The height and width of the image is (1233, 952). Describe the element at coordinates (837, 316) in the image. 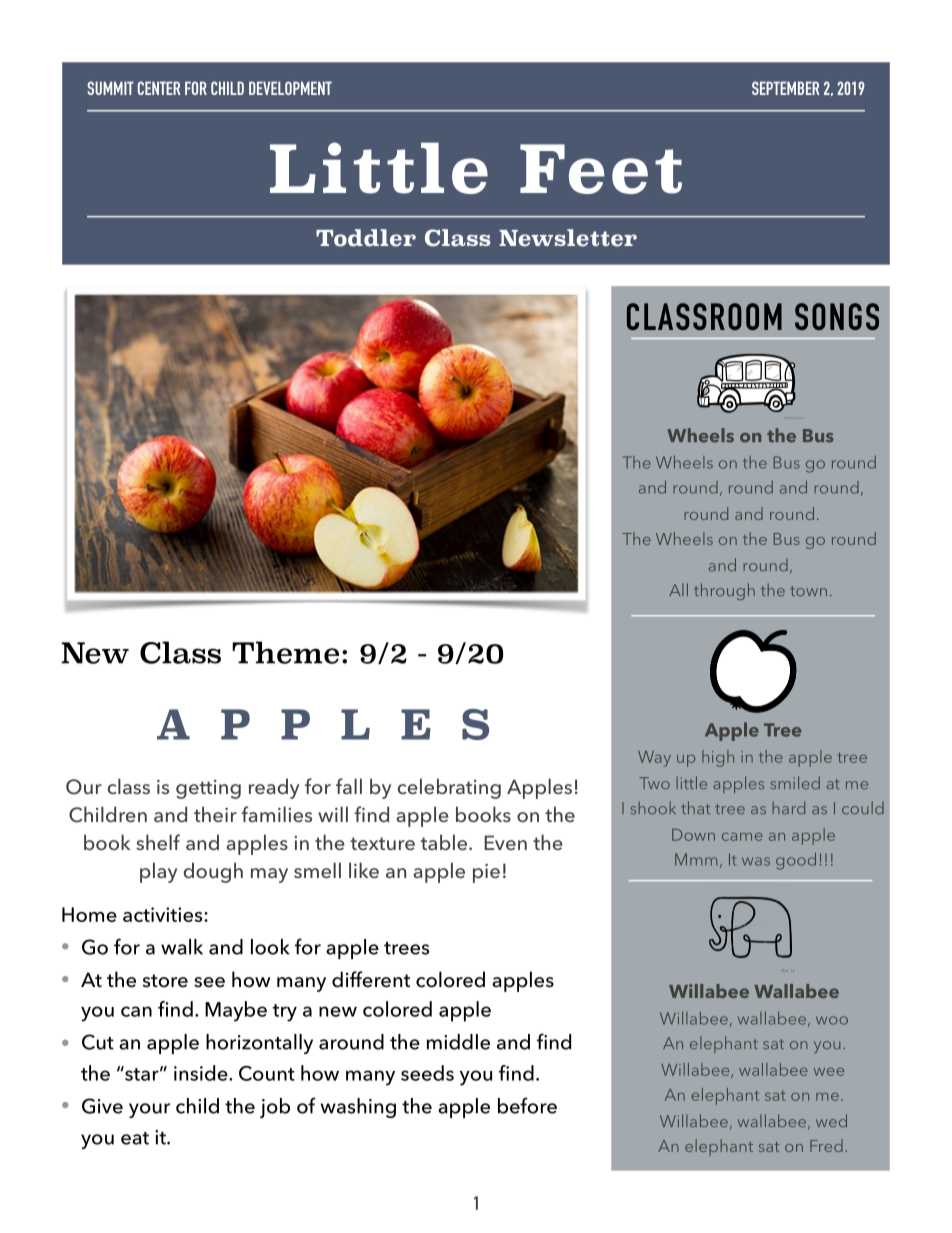

I see `SONGS` at that location.
